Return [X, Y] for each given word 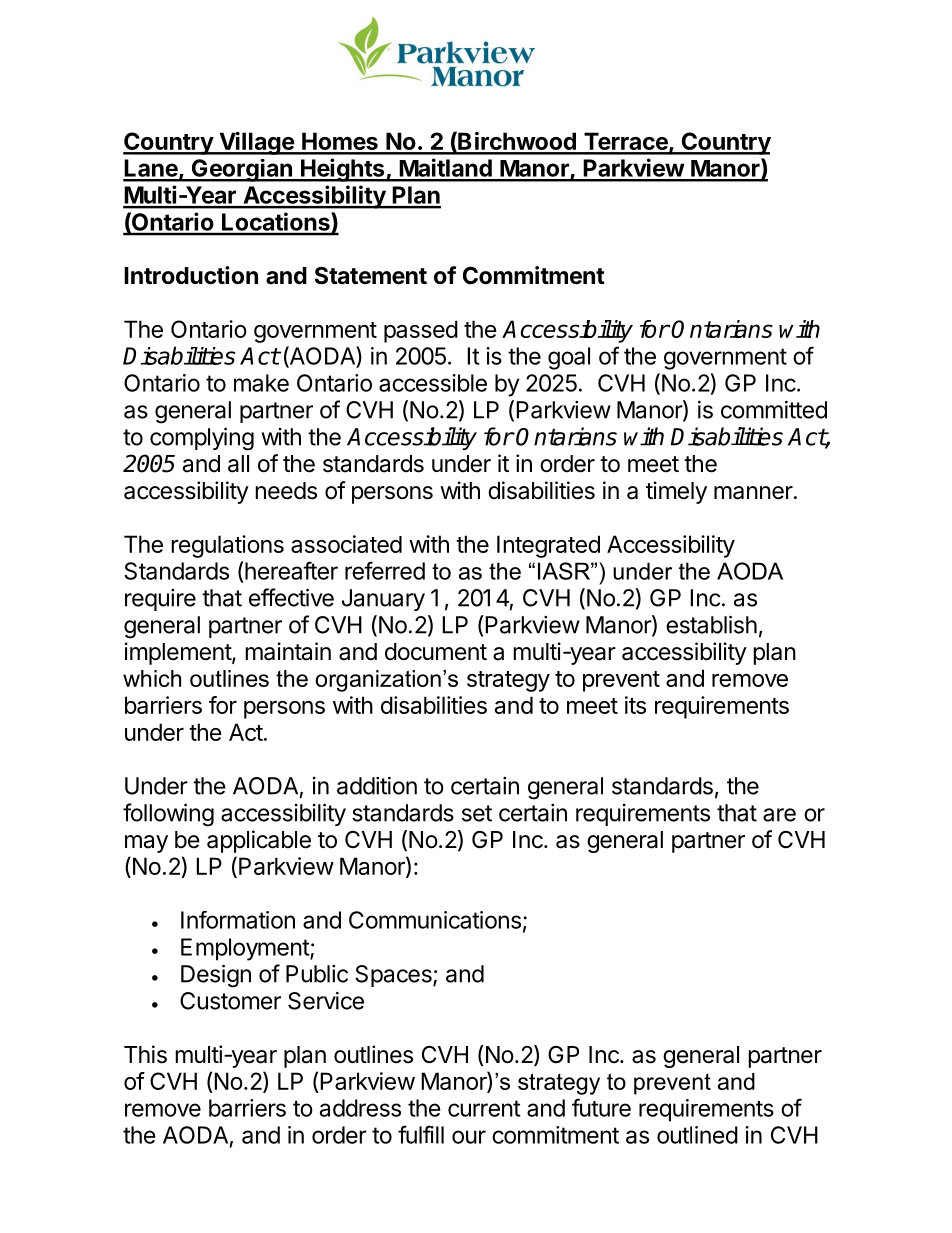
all [238, 464]
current [484, 1108]
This [145, 1054]
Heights [343, 170]
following [168, 815]
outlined [697, 1135]
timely [676, 492]
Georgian [241, 170]
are [779, 815]
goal [569, 358]
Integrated [548, 546]
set [477, 813]
